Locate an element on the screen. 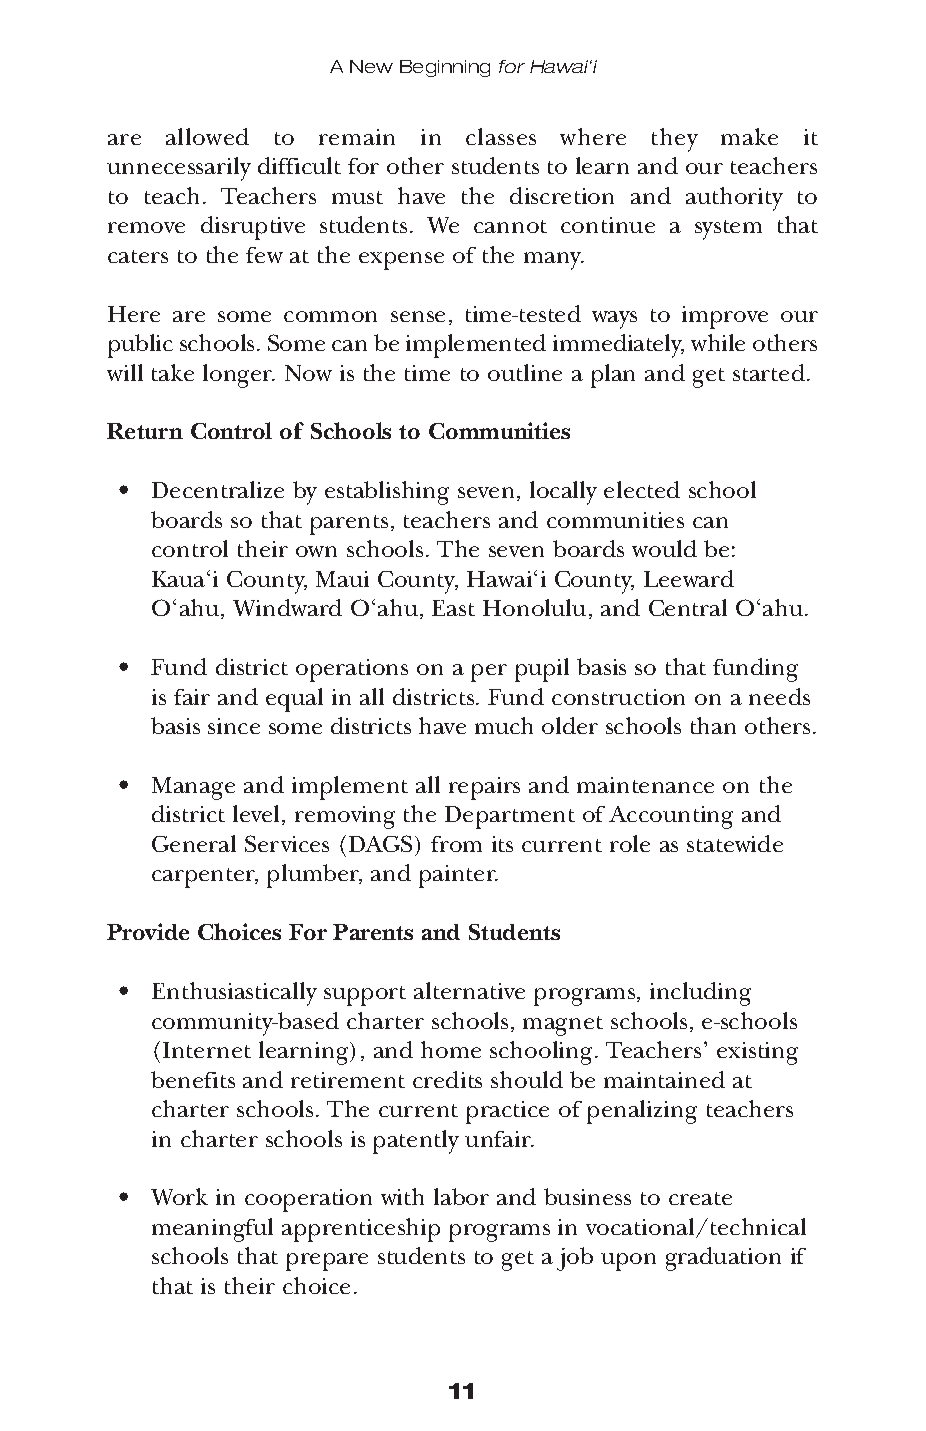 The image size is (926, 1431). Provide is located at coordinates (148, 931).
